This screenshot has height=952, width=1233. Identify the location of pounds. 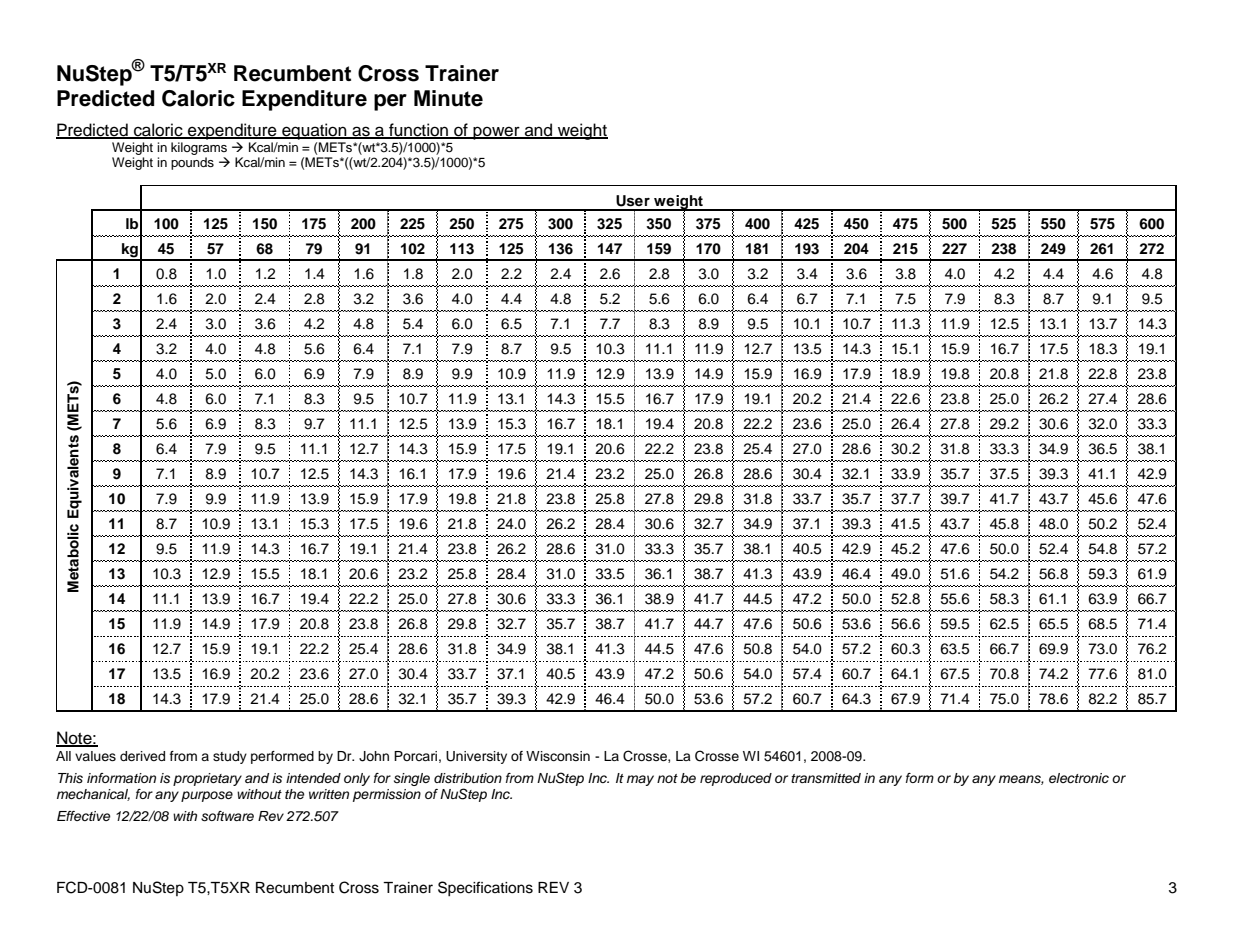
(192, 163).
